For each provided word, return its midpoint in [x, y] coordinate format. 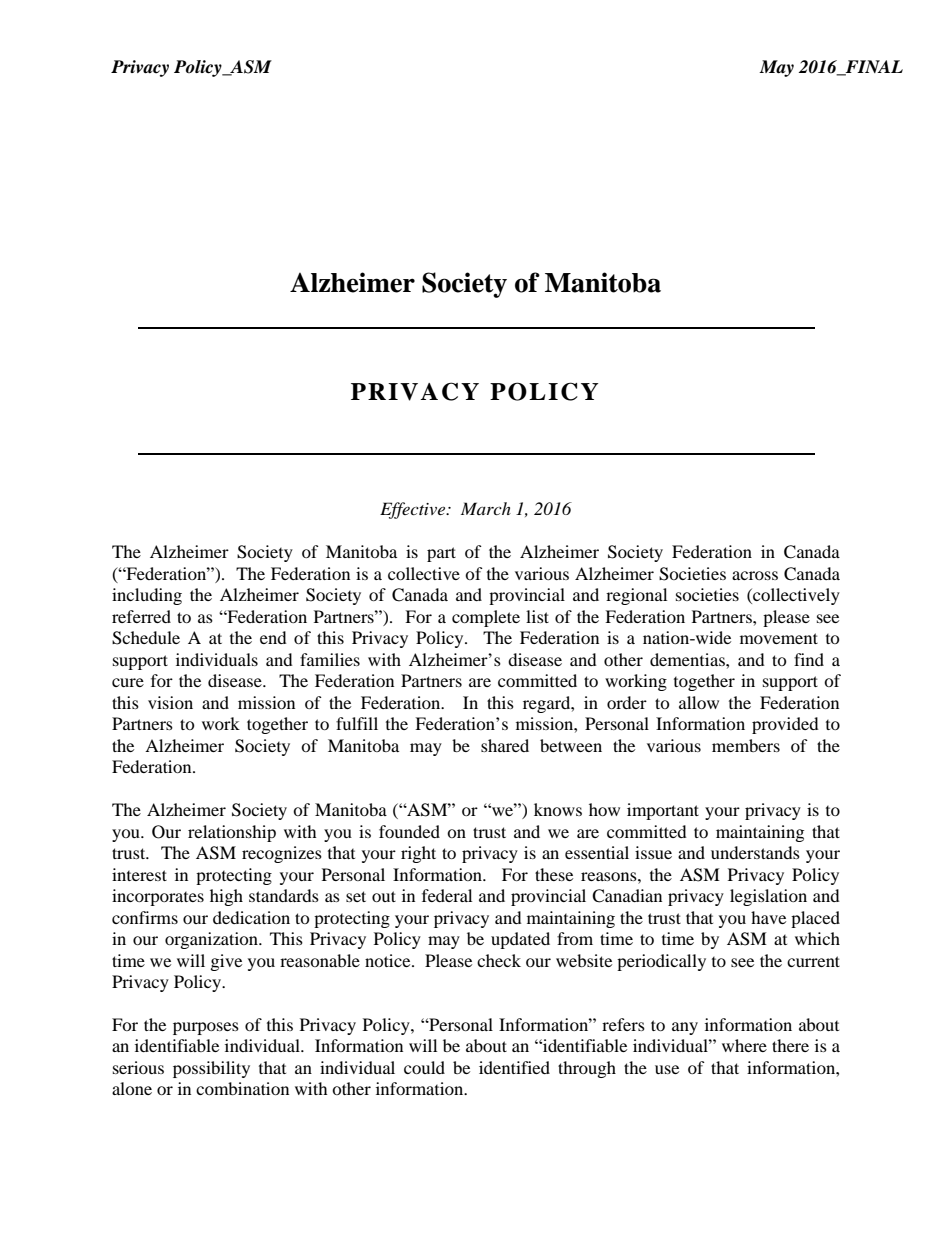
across [755, 575]
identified [514, 1067]
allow [699, 702]
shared [505, 745]
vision [170, 702]
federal [447, 895]
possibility [211, 1069]
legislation [768, 897]
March [486, 508]
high [226, 897]
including [147, 596]
